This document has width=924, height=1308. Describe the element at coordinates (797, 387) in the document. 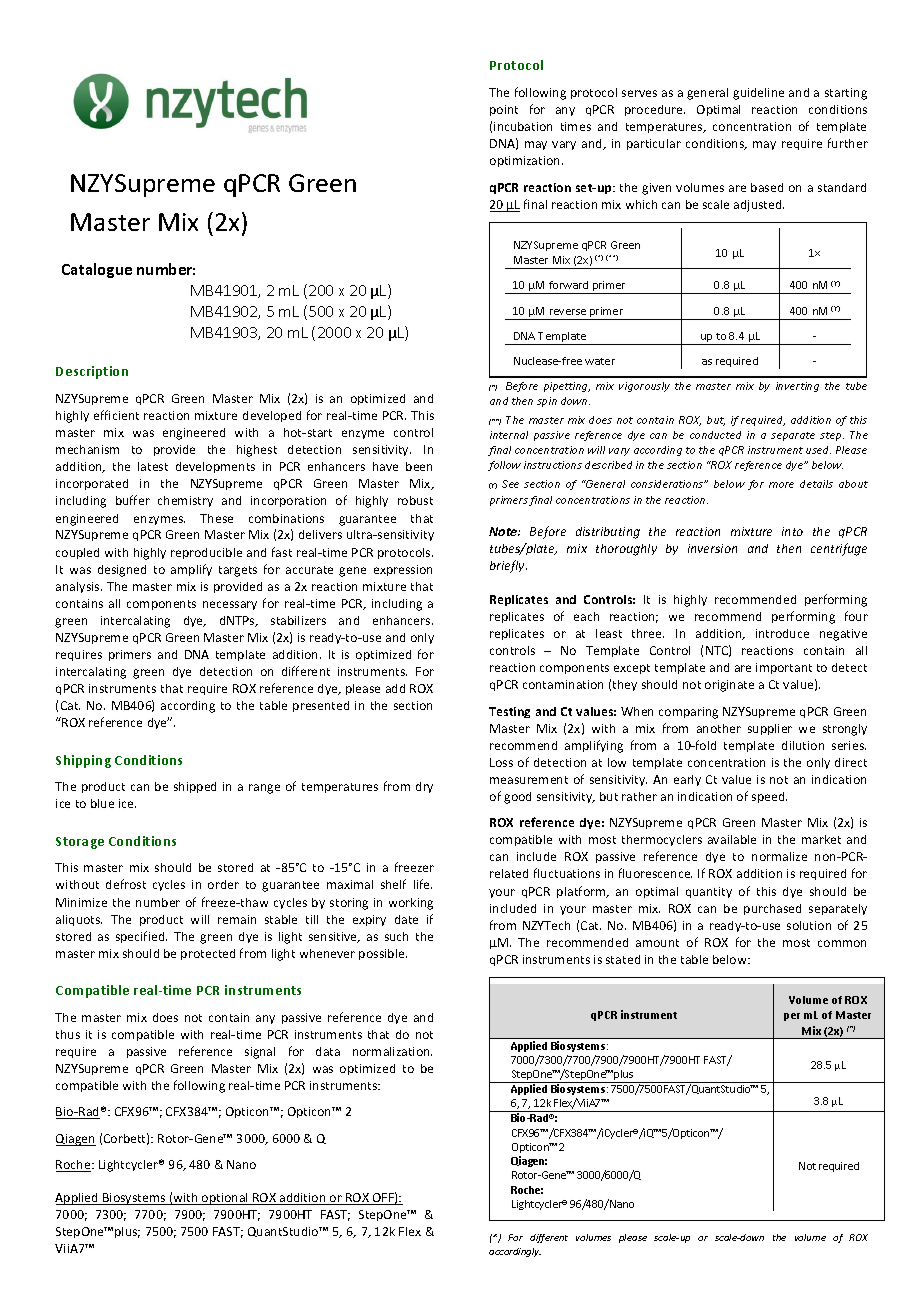

I see `inverting` at that location.
